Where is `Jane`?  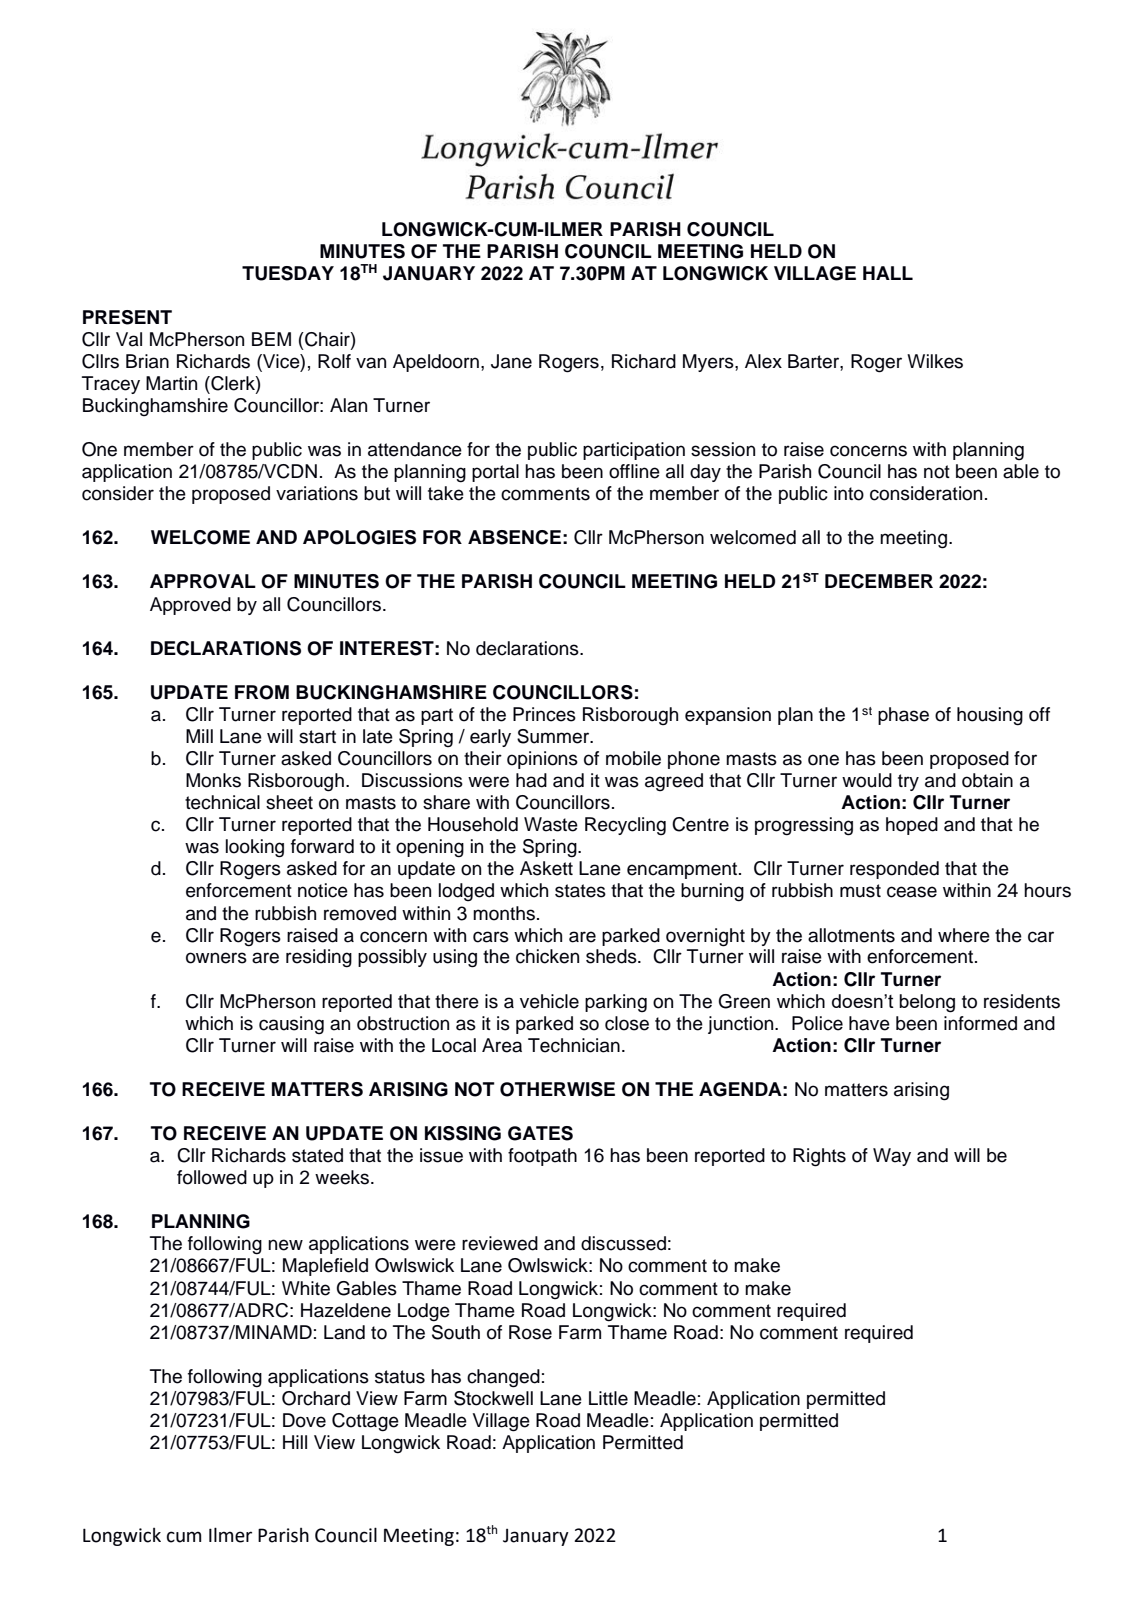 Jane is located at coordinates (511, 361).
